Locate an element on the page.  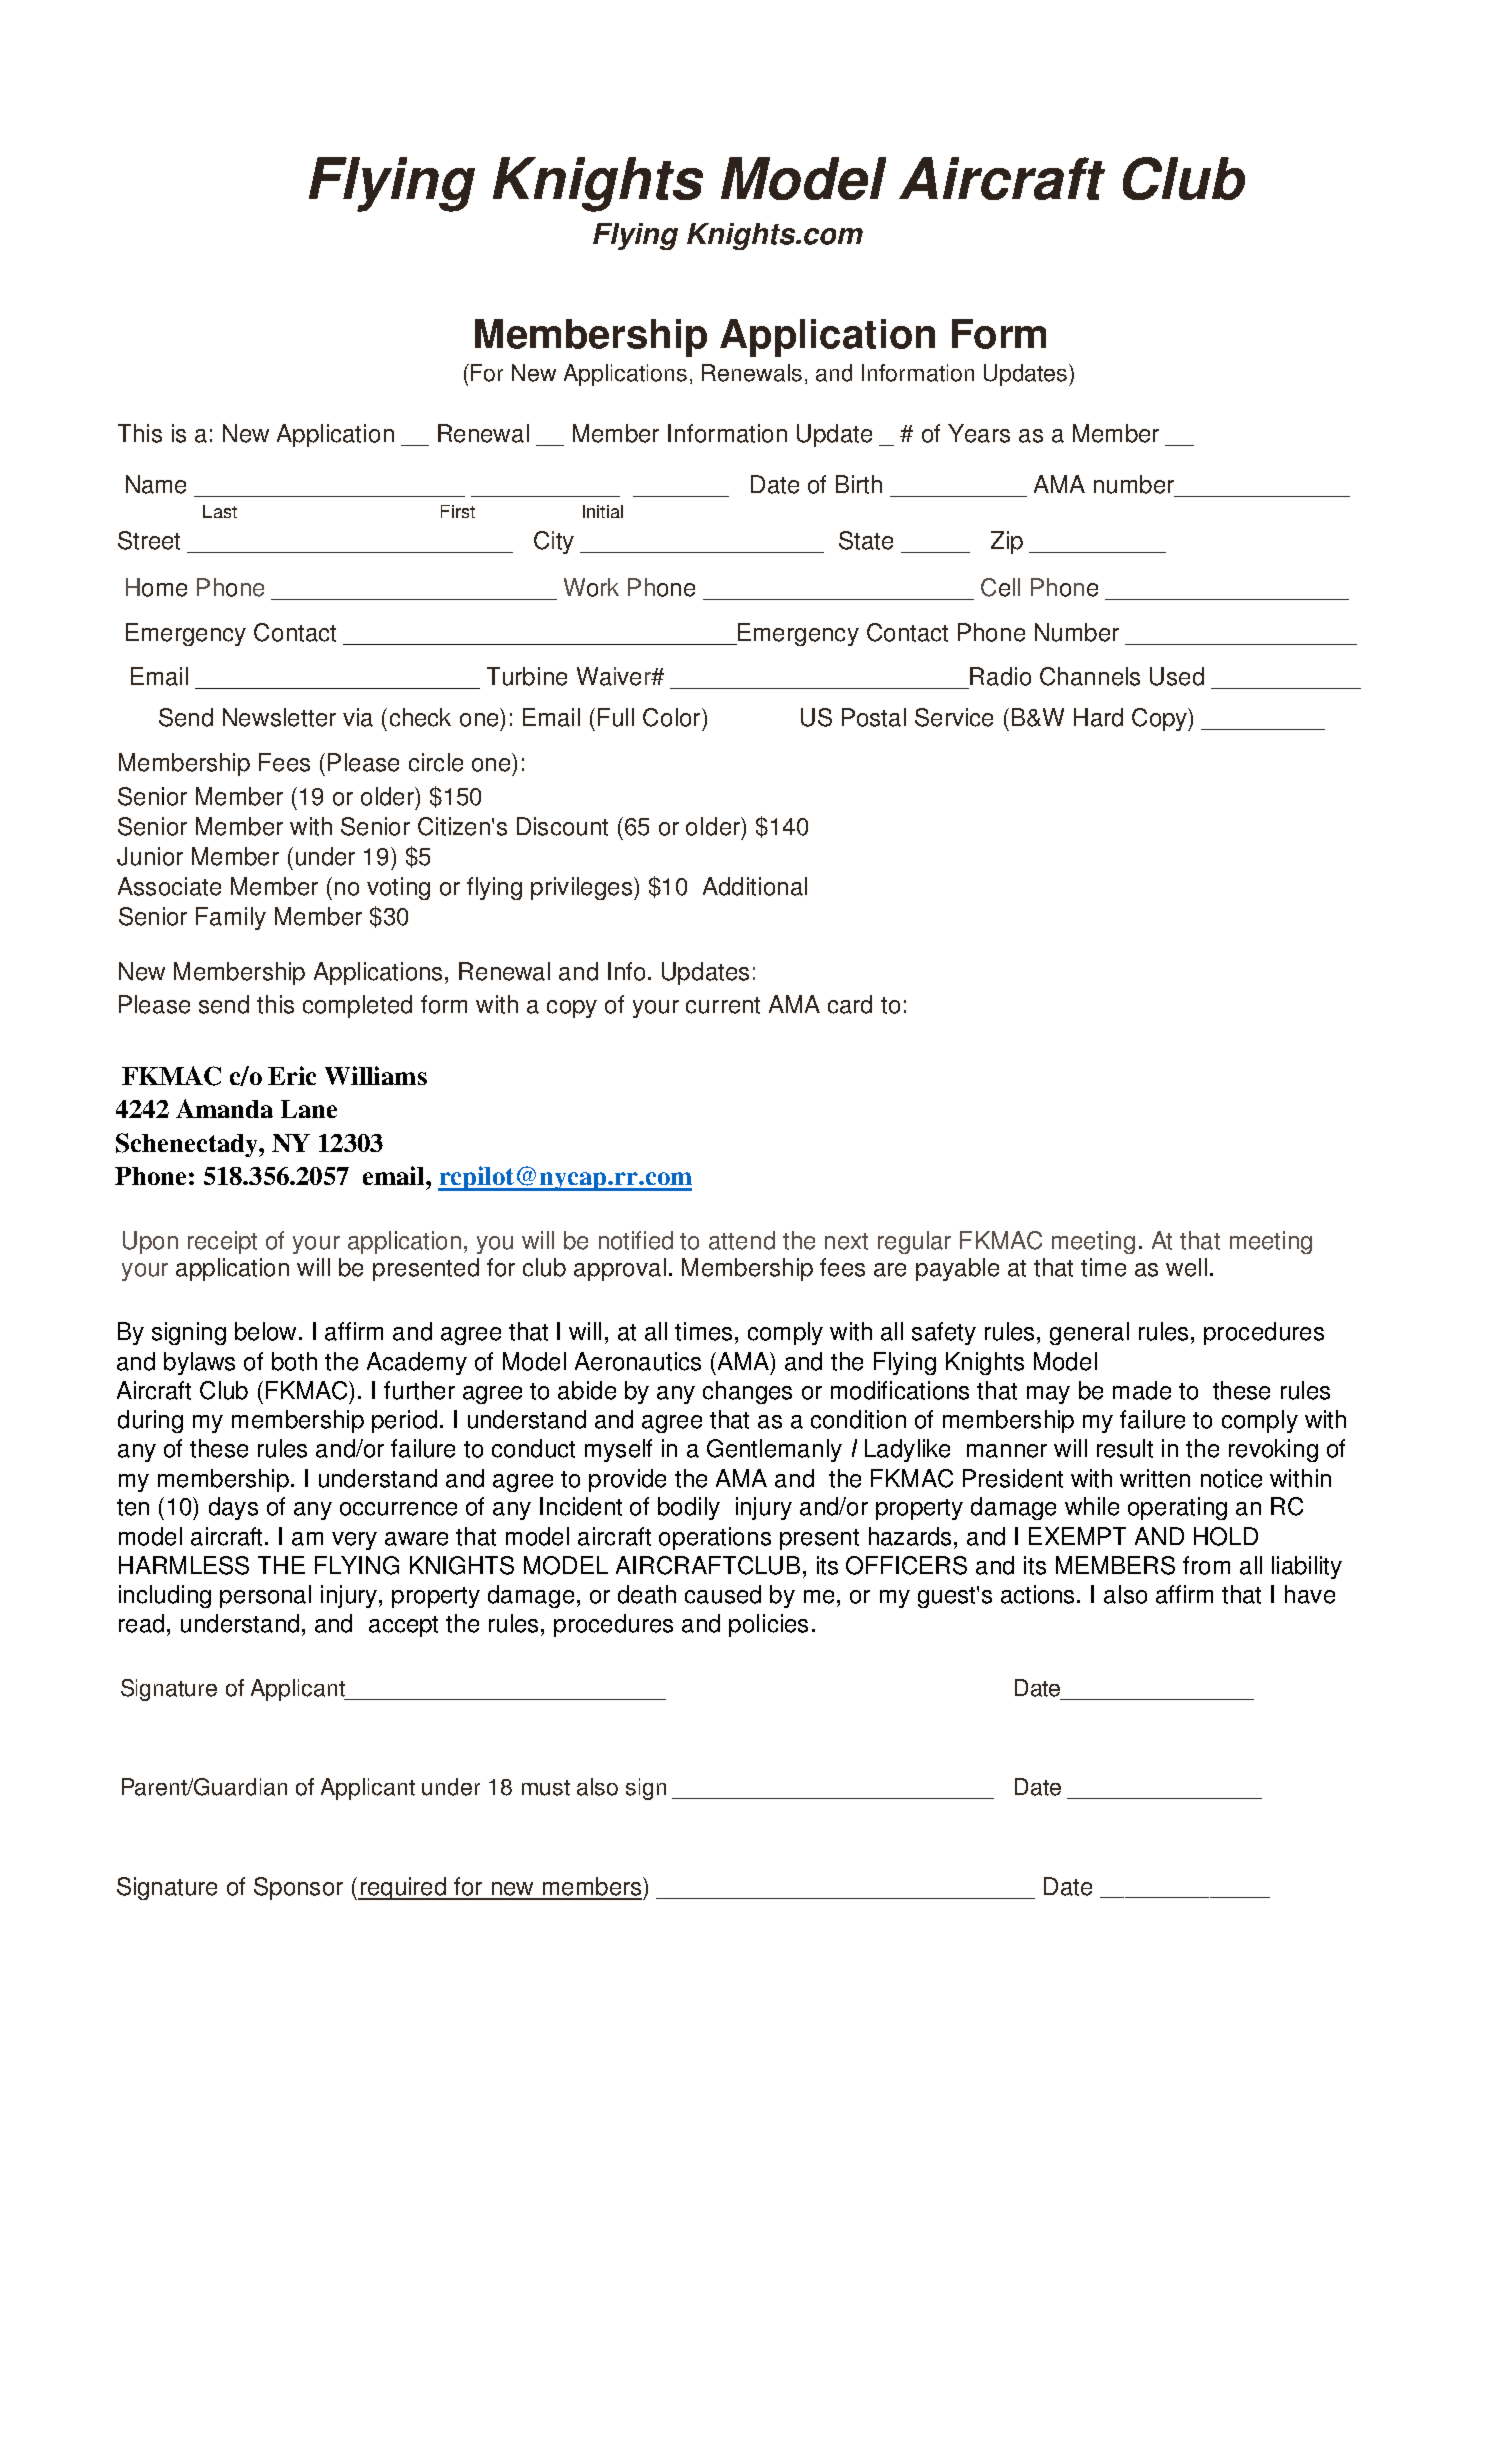
made is located at coordinates (1142, 1390).
